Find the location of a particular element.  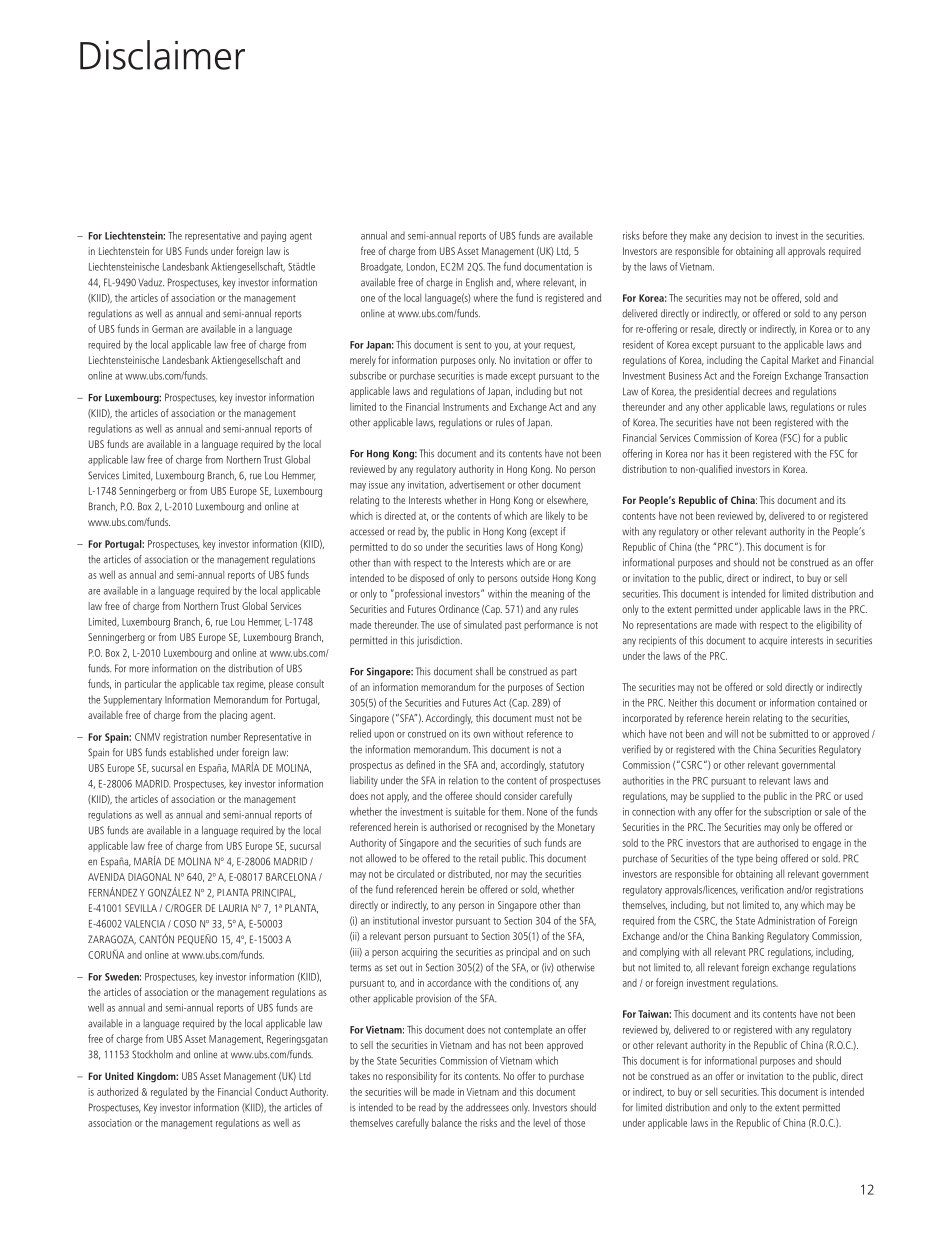

German is located at coordinates (167, 329).
